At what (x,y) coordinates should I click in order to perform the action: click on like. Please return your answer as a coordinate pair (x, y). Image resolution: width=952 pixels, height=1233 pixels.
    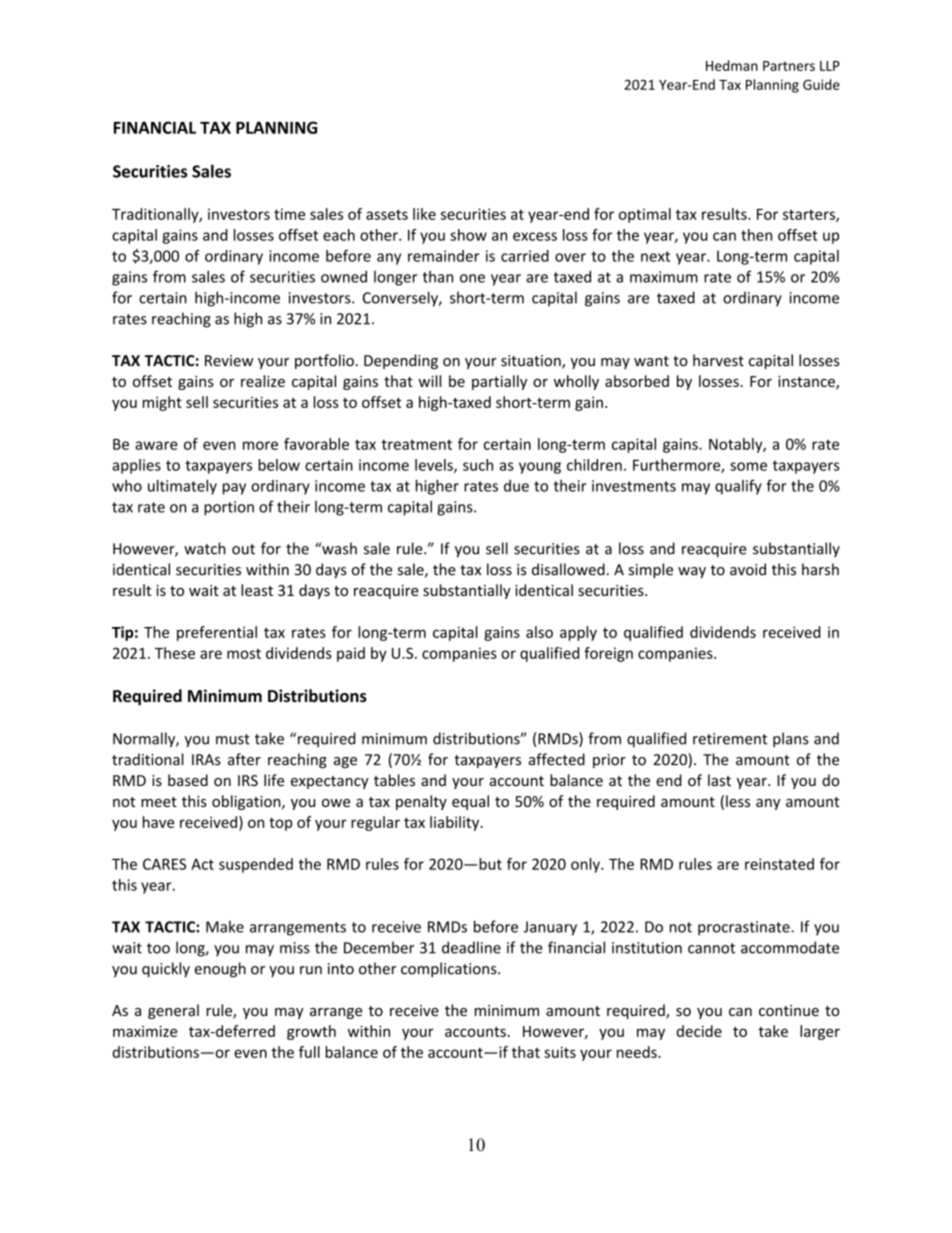
    Looking at the image, I should click on (424, 214).
